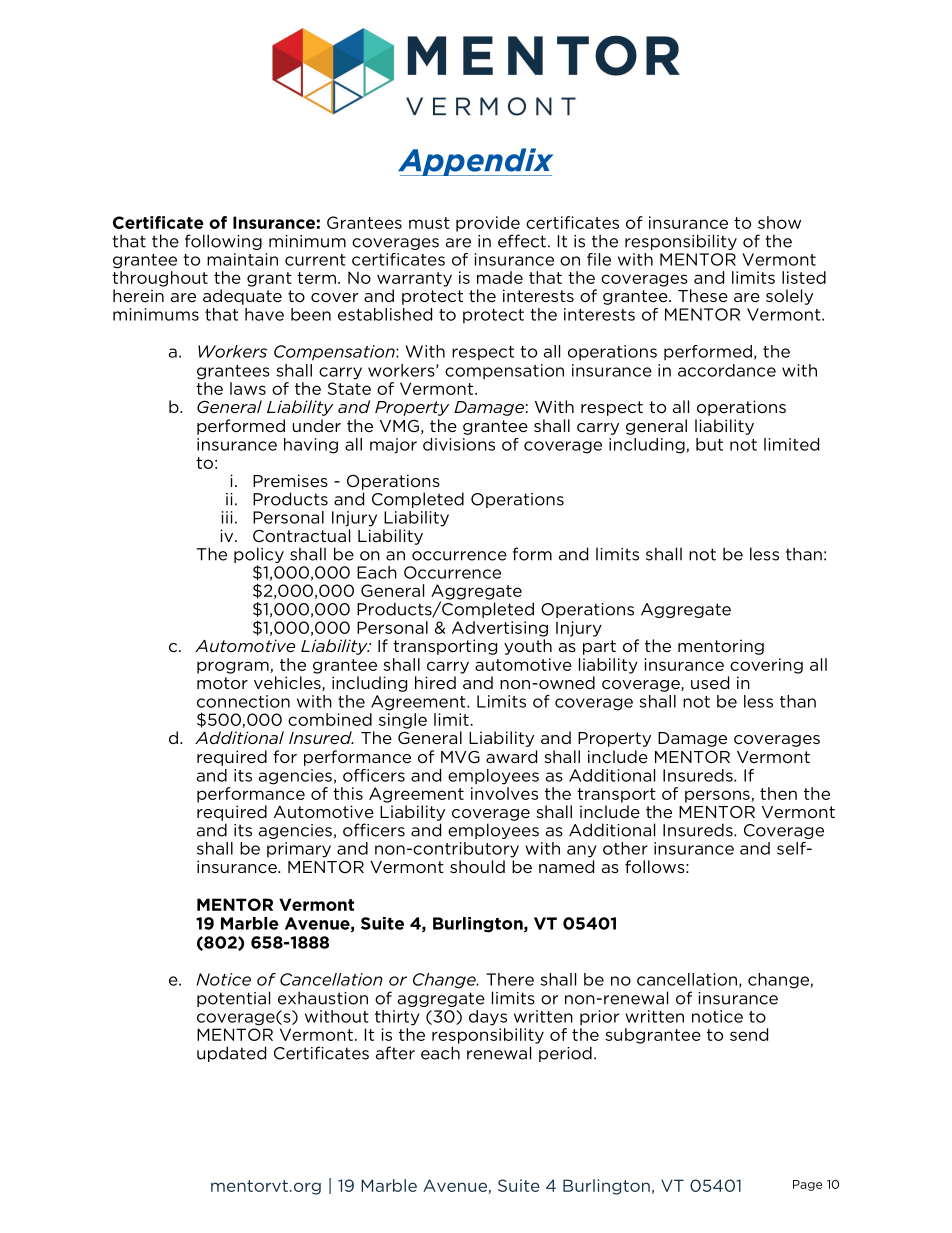 Image resolution: width=952 pixels, height=1233 pixels. What do you see at coordinates (459, 444) in the screenshot?
I see `divisions` at bounding box center [459, 444].
